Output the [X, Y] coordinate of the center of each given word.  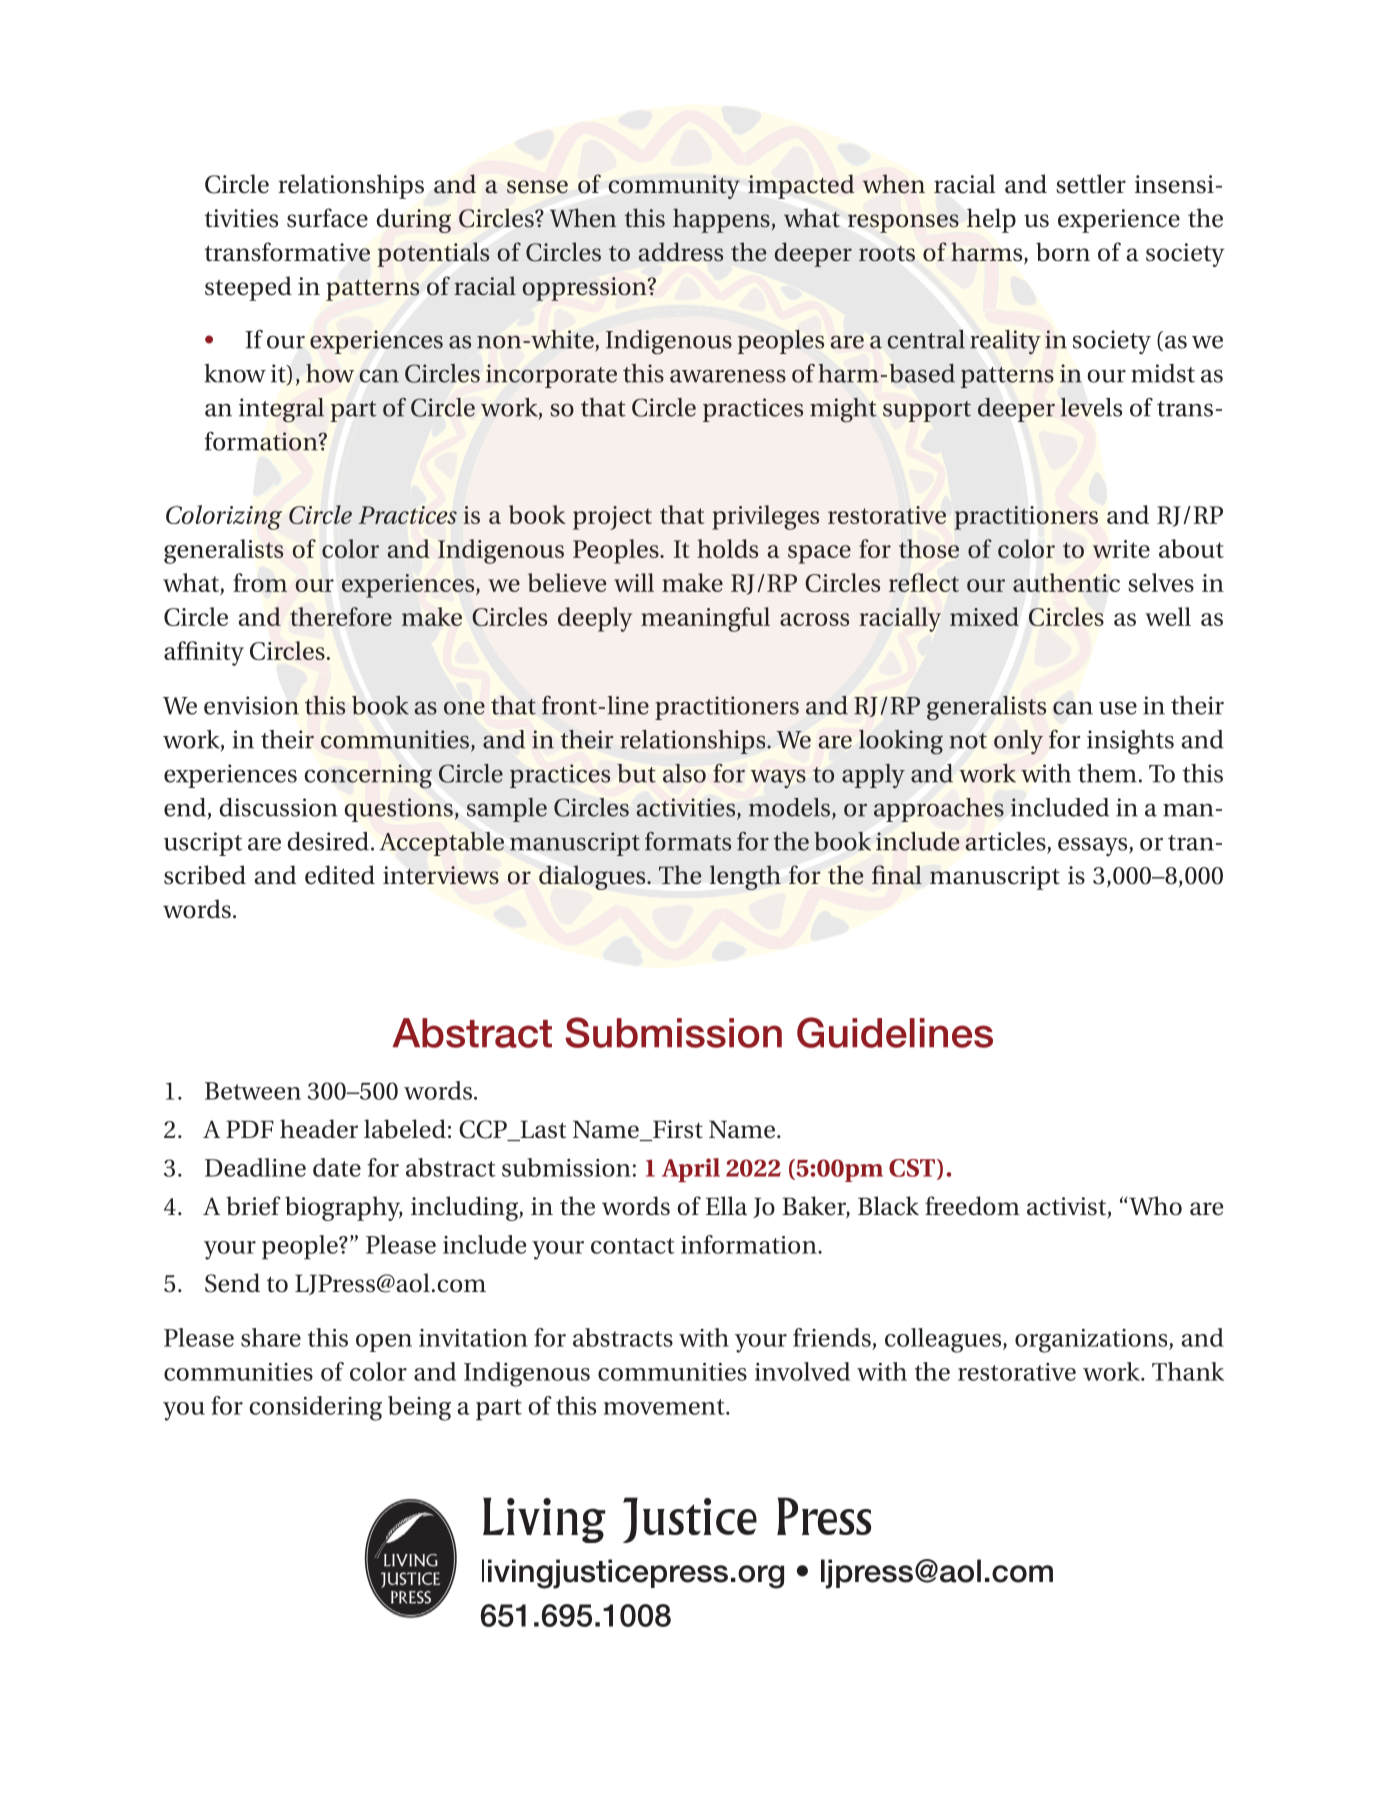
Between [253, 1091]
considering [315, 1408]
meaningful [705, 619]
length [745, 877]
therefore [341, 616]
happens [721, 220]
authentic [1066, 582]
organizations [1092, 1341]
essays [1094, 846]
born [1063, 252]
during [414, 220]
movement [665, 1407]
